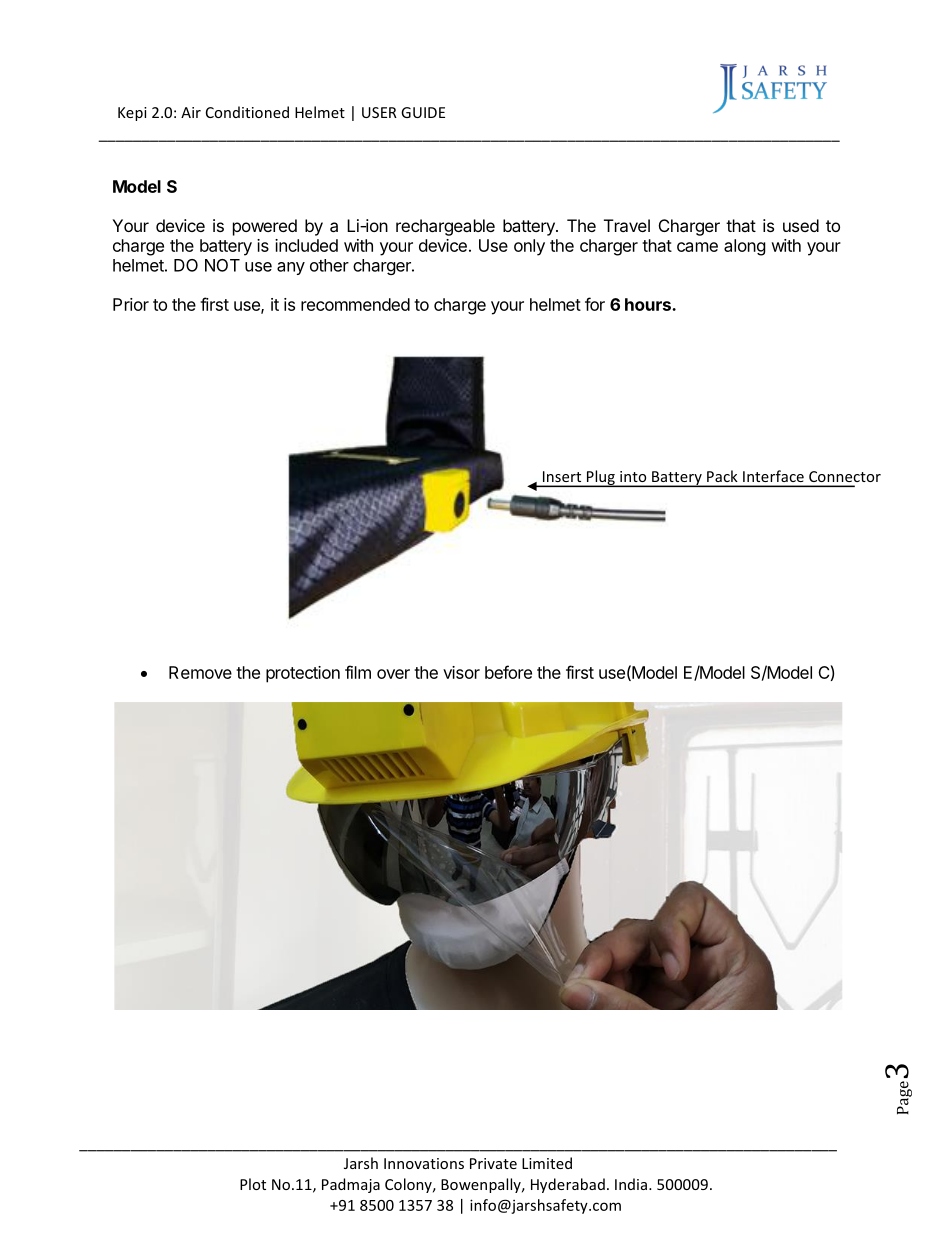 This screenshot has width=952, height=1233. What do you see at coordinates (801, 225) in the screenshot?
I see `used` at bounding box center [801, 225].
